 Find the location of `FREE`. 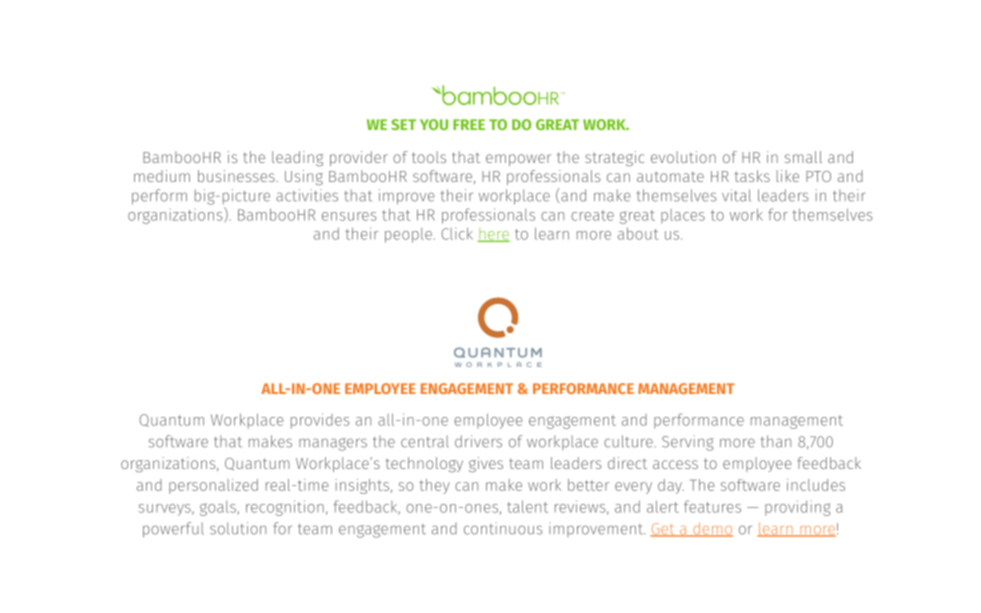

FREE is located at coordinates (469, 124).
